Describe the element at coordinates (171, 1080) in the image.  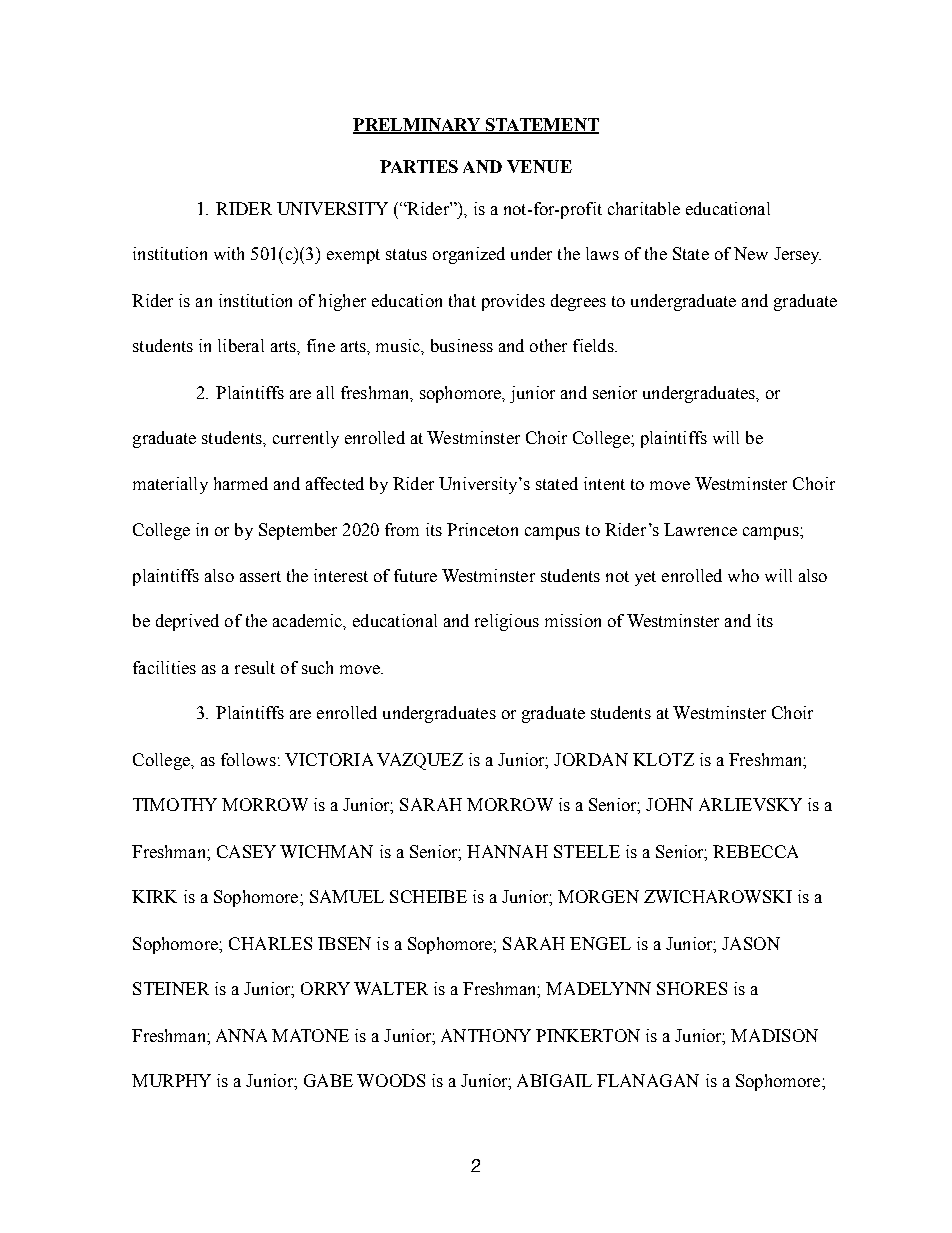
I see `MURPHY` at that location.
